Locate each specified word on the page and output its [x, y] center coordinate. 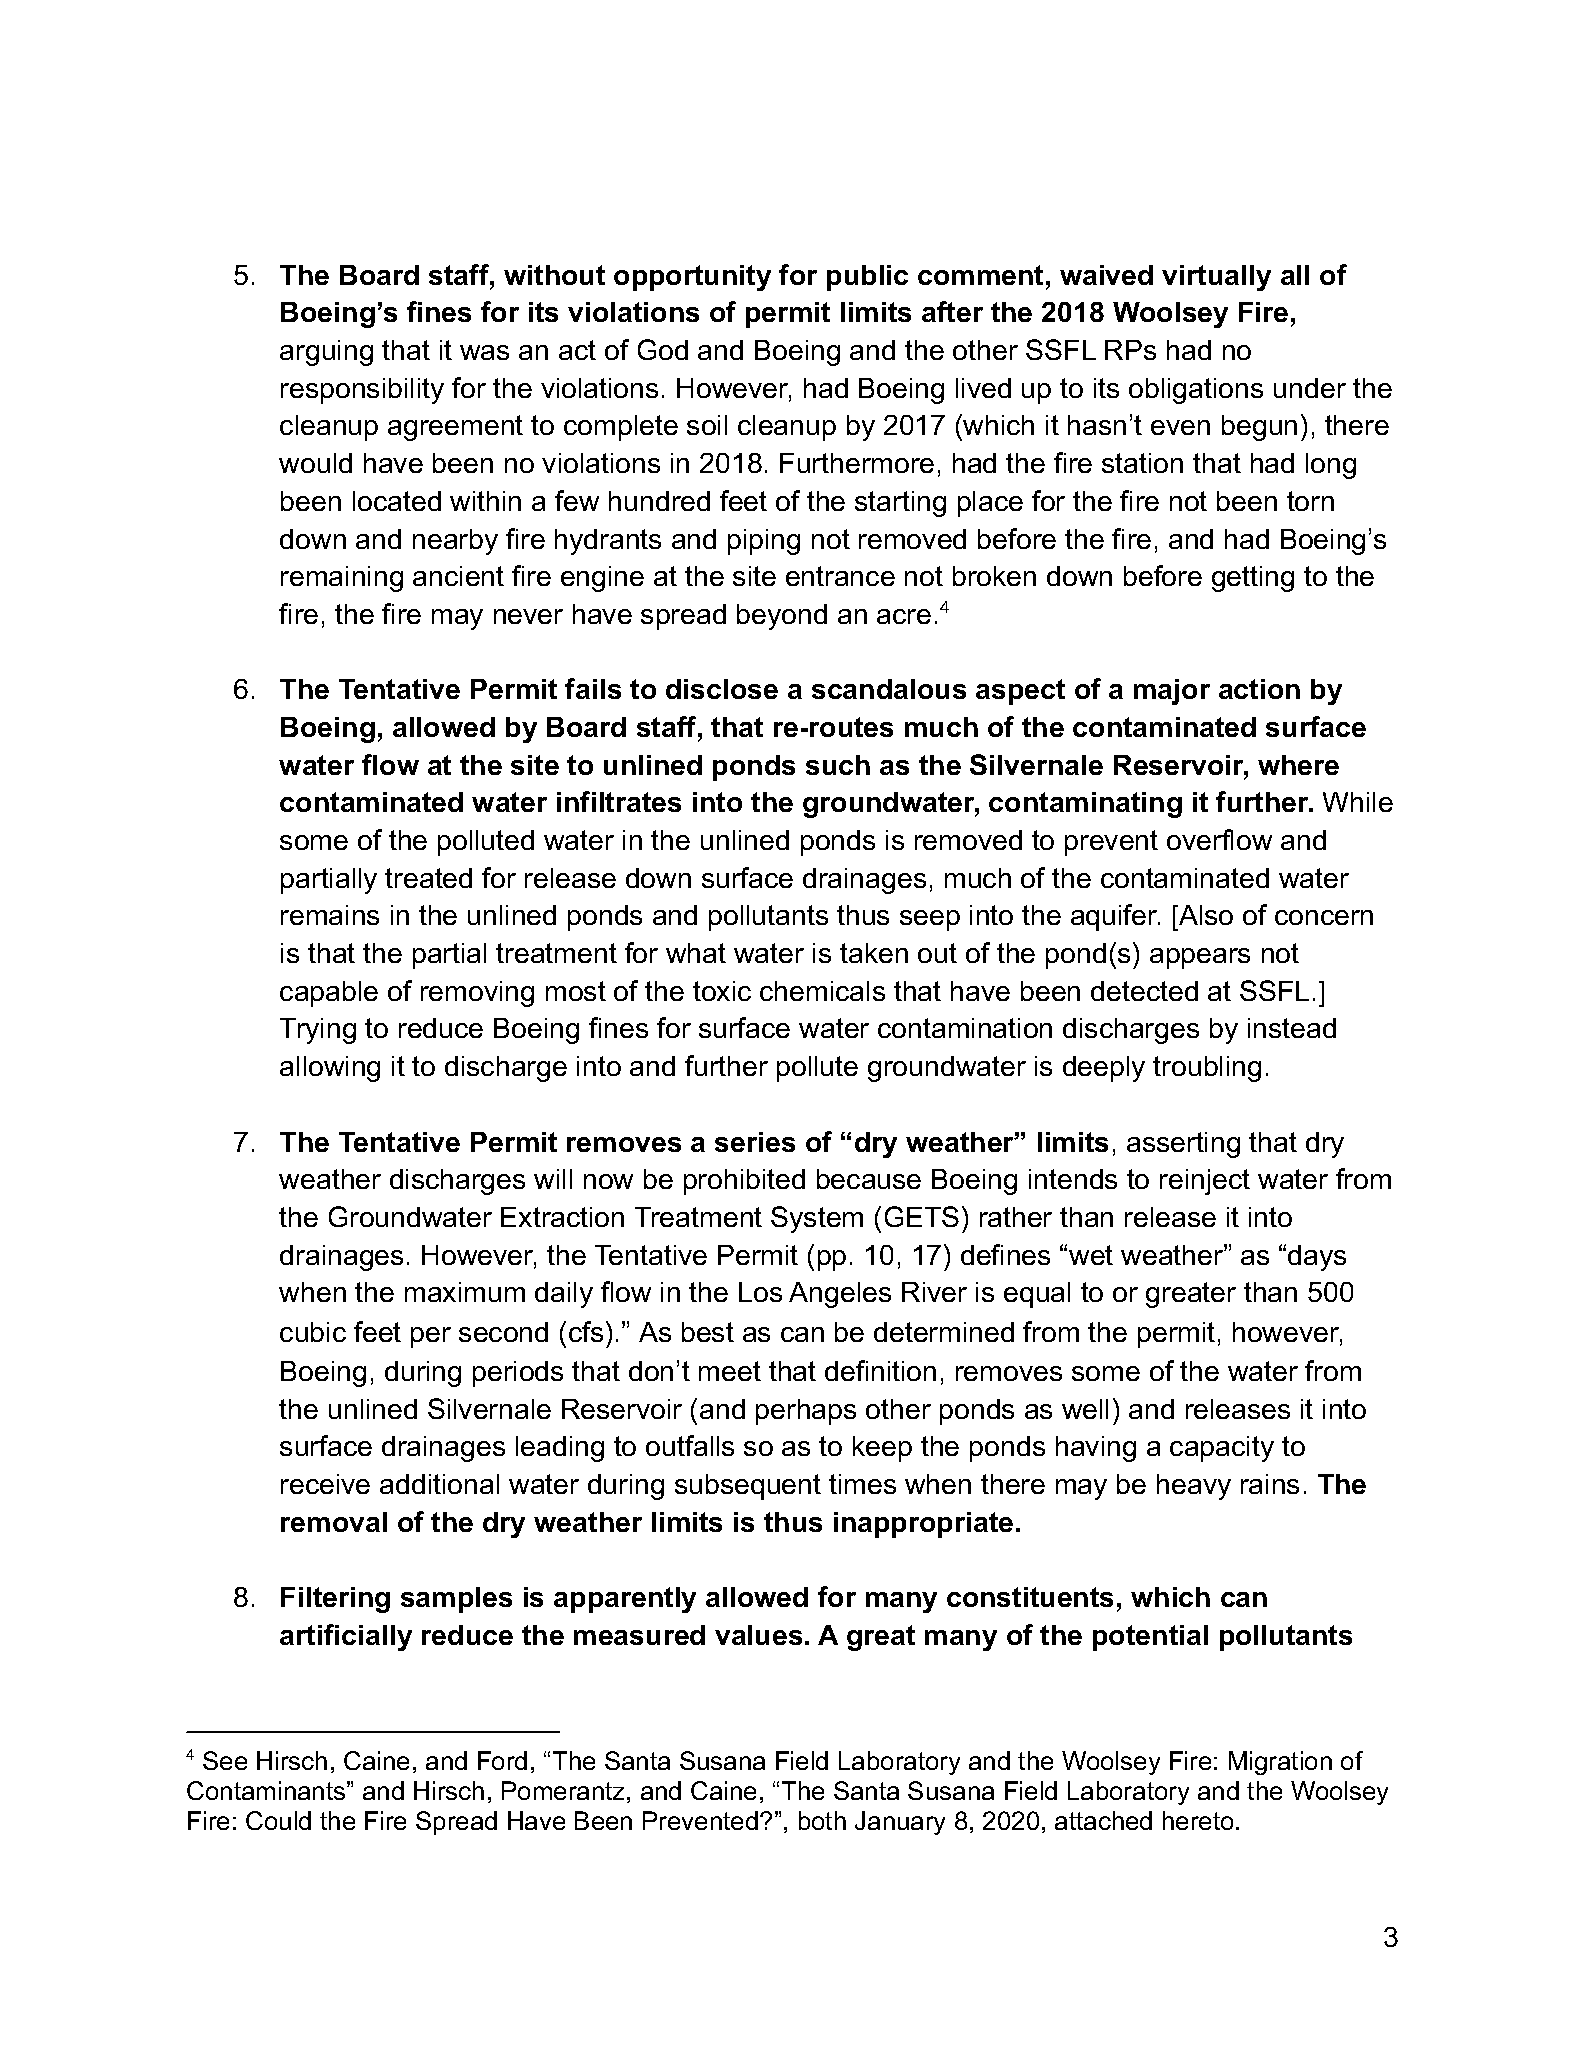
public [867, 278]
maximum [465, 1292]
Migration [1280, 1763]
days [1317, 1258]
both [822, 1820]
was [484, 352]
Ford [502, 1760]
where [1298, 765]
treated [428, 878]
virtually [1216, 278]
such [838, 765]
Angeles [840, 1295]
